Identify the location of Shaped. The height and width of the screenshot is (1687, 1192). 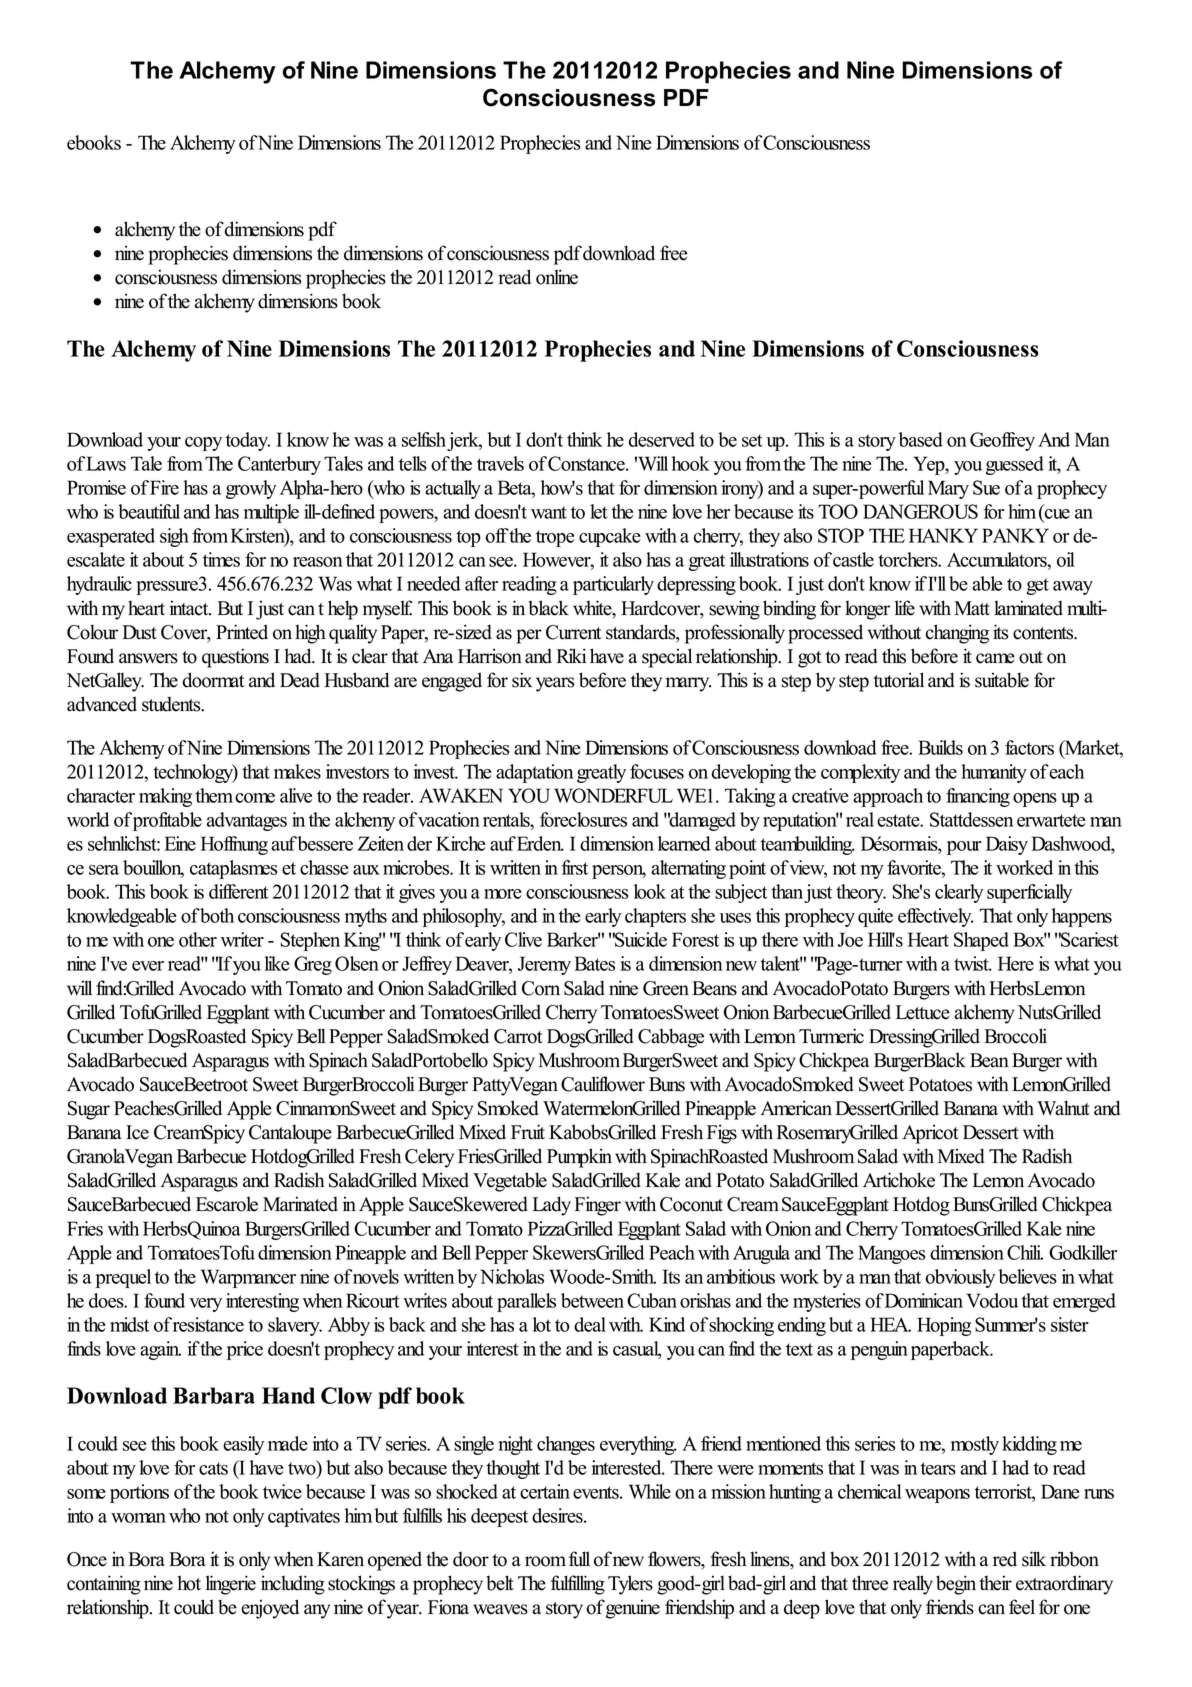
(981, 941).
